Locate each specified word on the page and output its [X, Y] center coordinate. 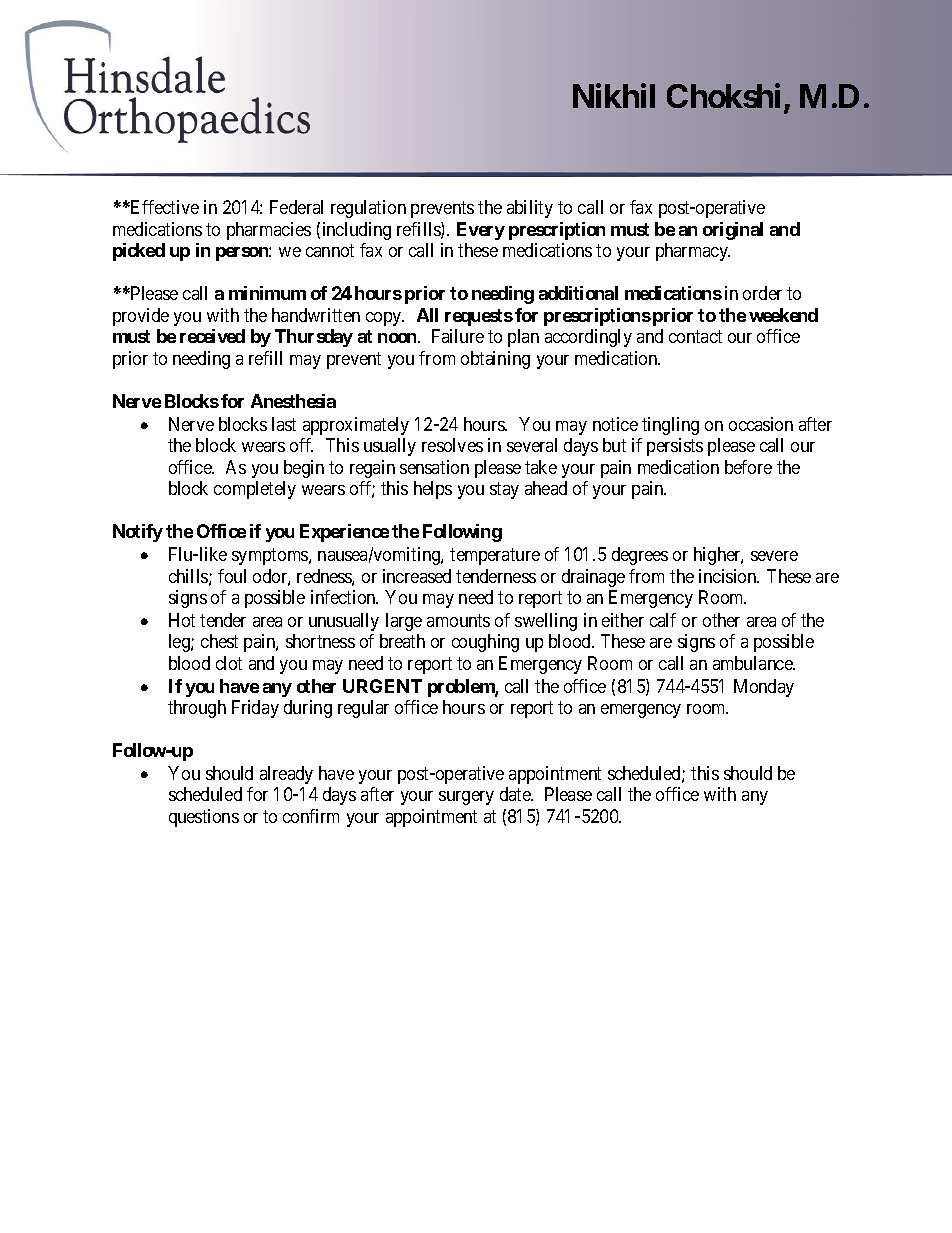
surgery [466, 798]
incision [729, 576]
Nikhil [614, 95]
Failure [458, 336]
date [516, 794]
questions [204, 818]
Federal [296, 207]
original [733, 231]
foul [232, 576]
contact [695, 337]
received [212, 336]
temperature [495, 556]
